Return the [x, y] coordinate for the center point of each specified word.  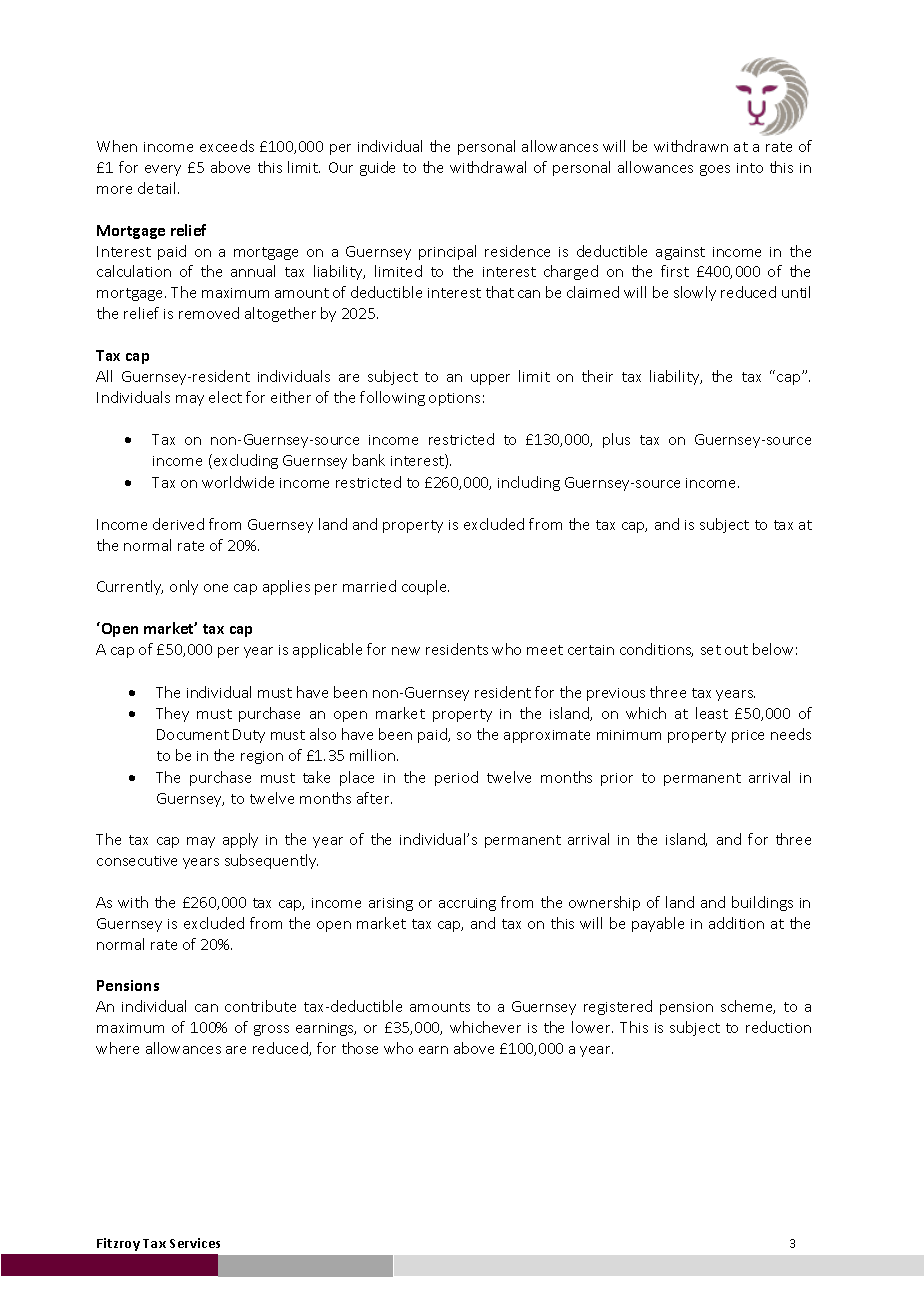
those [360, 1048]
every [163, 170]
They [172, 714]
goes [715, 170]
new [406, 651]
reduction [778, 1027]
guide [377, 168]
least [712, 713]
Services [195, 1243]
